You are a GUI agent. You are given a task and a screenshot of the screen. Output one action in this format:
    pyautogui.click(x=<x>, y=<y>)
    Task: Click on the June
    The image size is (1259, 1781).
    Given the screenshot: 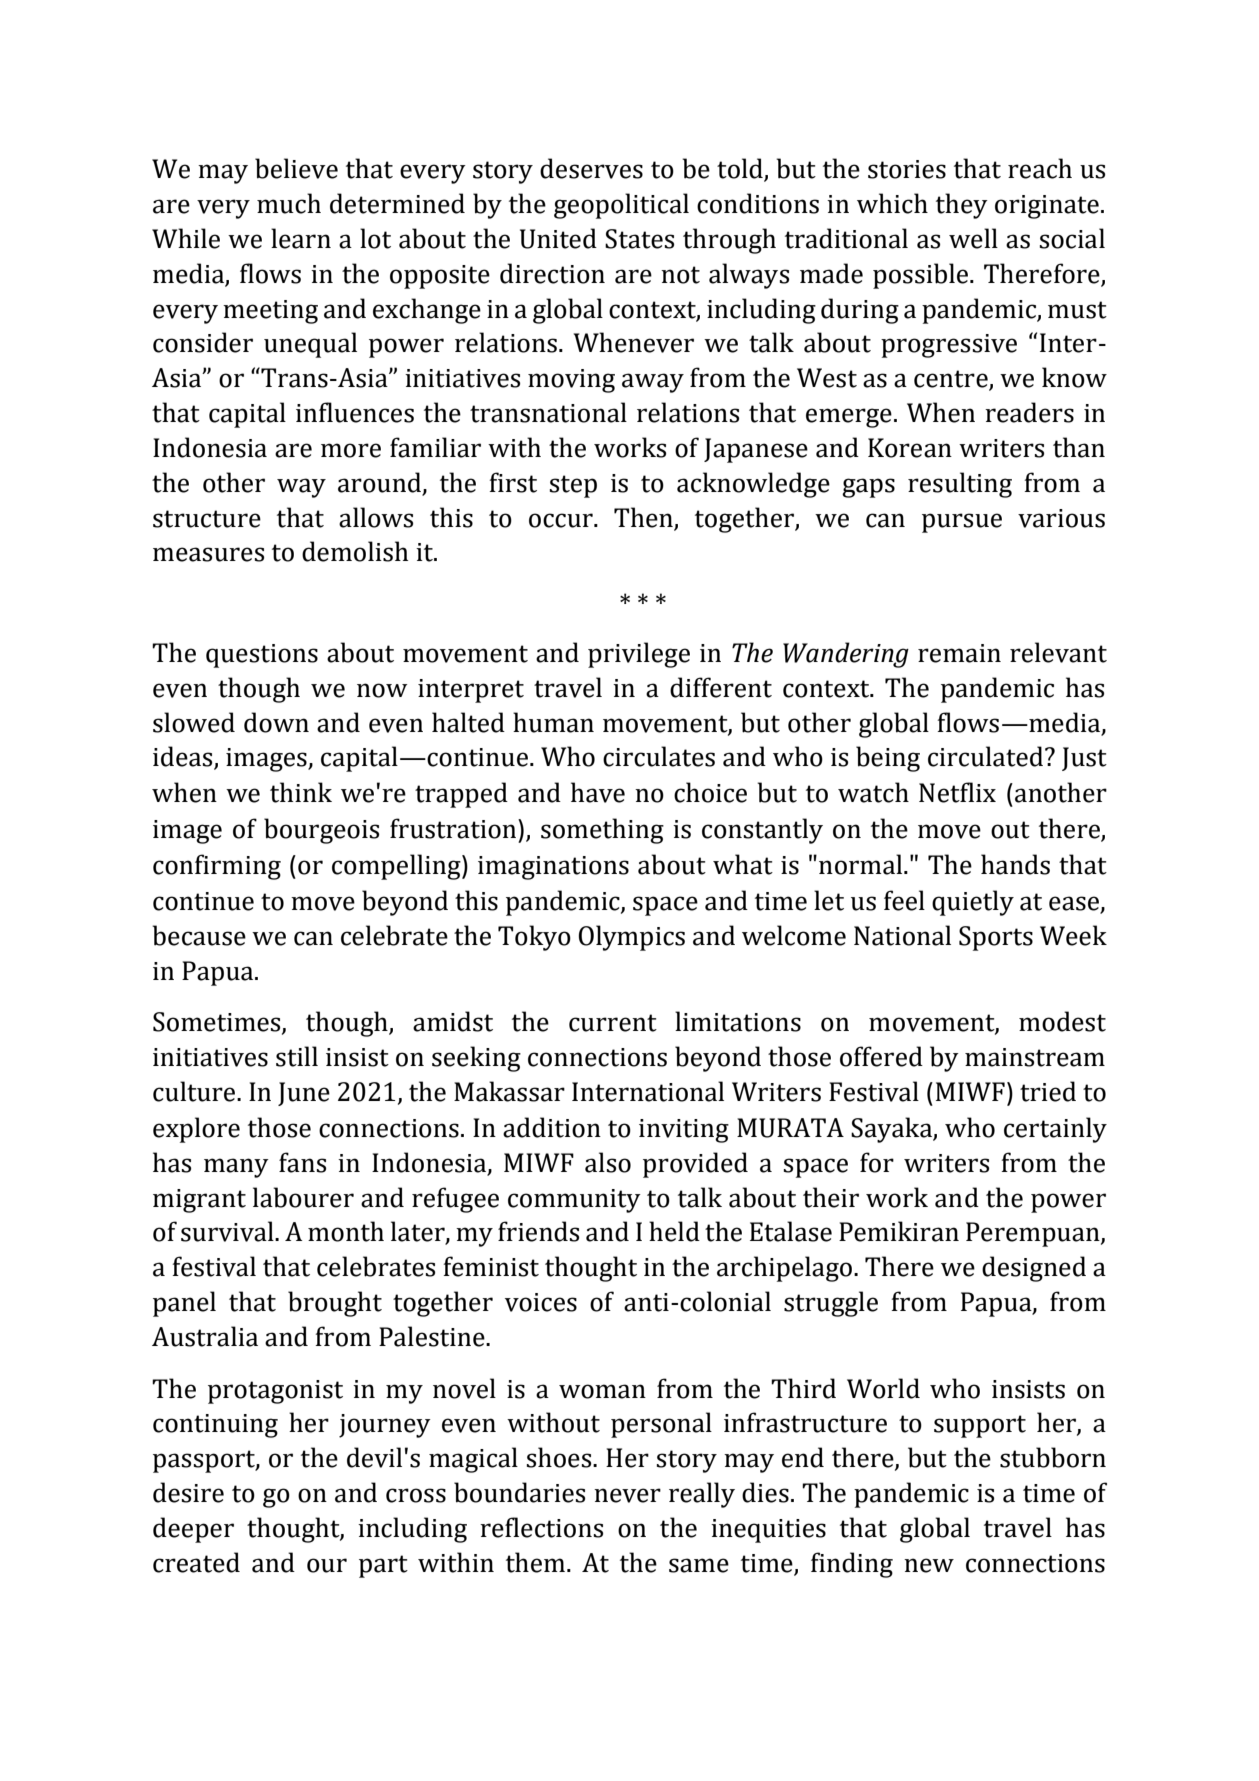 What is the action you would take?
    pyautogui.click(x=304, y=1094)
